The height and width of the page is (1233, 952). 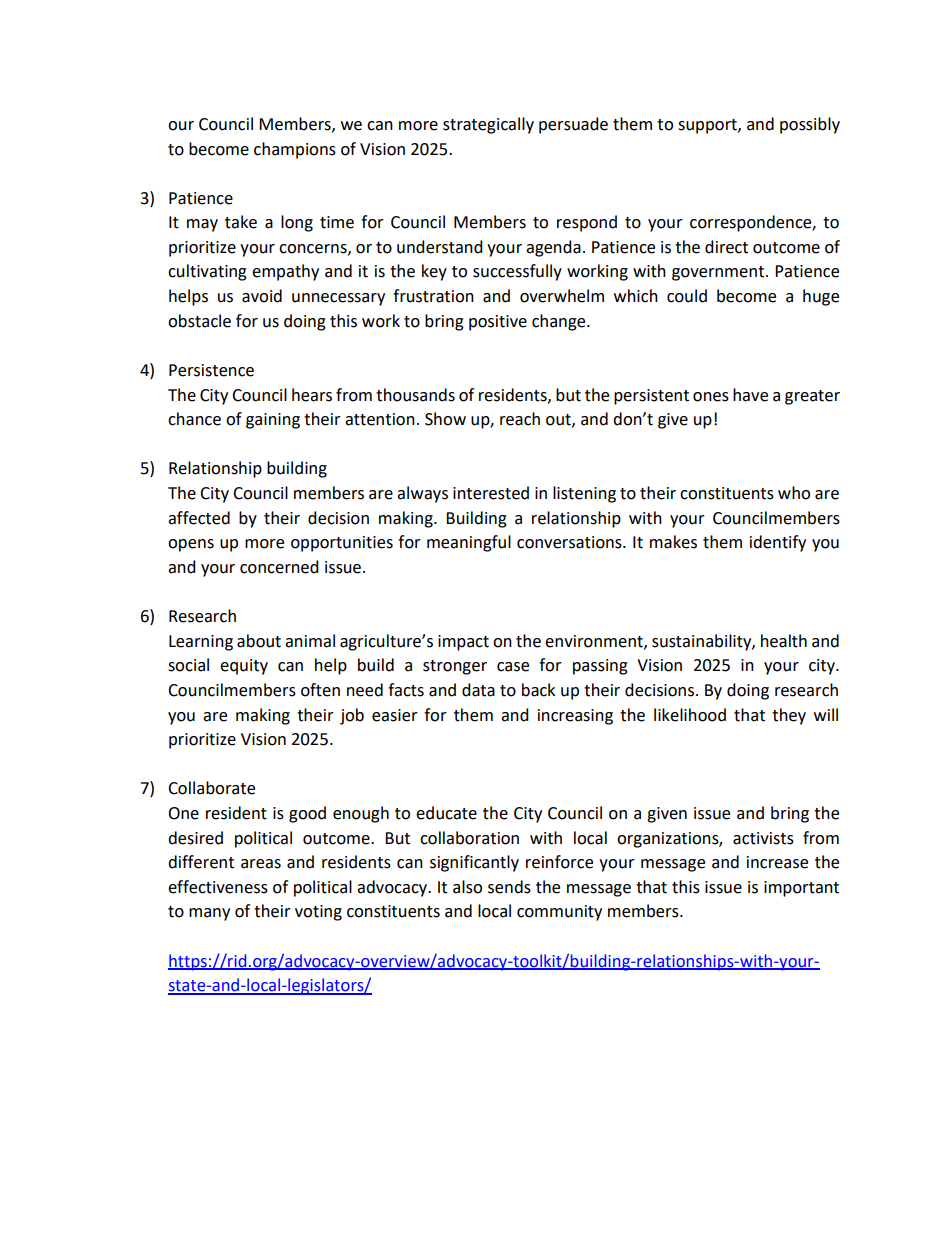 I want to click on positive, so click(x=498, y=323).
